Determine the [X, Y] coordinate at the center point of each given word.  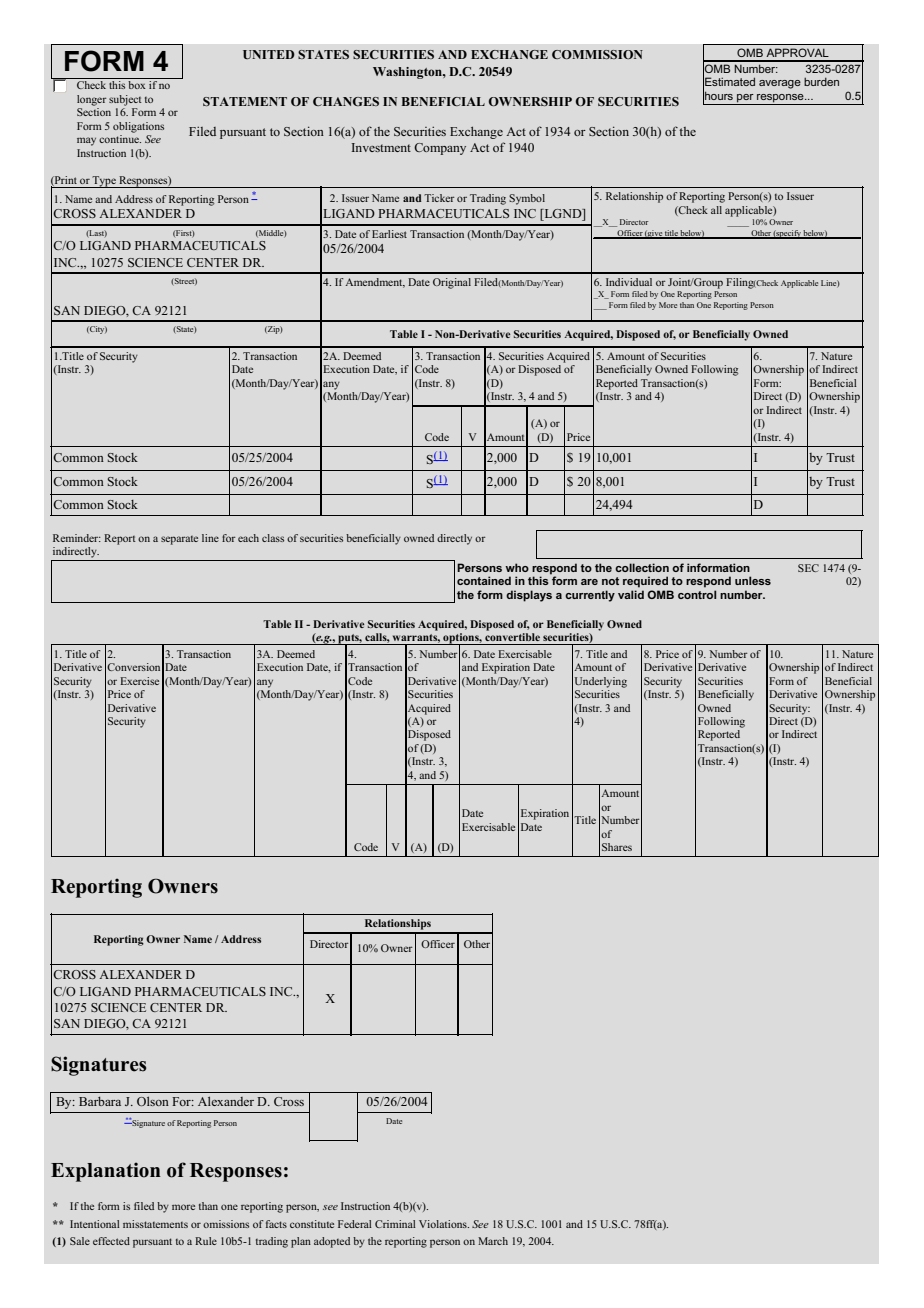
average [780, 84]
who [517, 567]
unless [753, 580]
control [697, 594]
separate [179, 540]
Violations [444, 1224]
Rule [206, 1241]
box [137, 85]
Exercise [139, 681]
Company [440, 149]
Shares [617, 847]
